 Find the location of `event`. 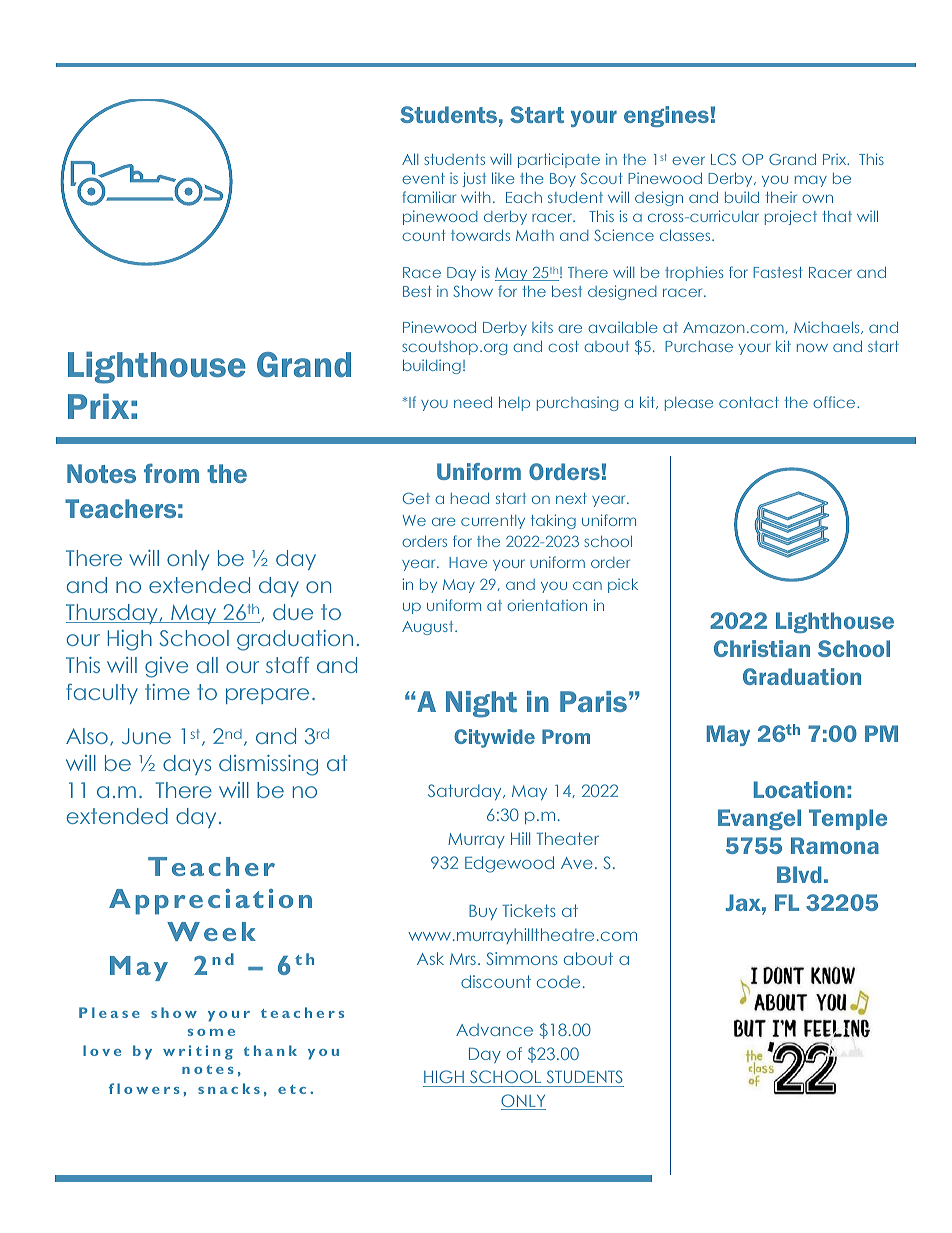

event is located at coordinates (423, 178).
